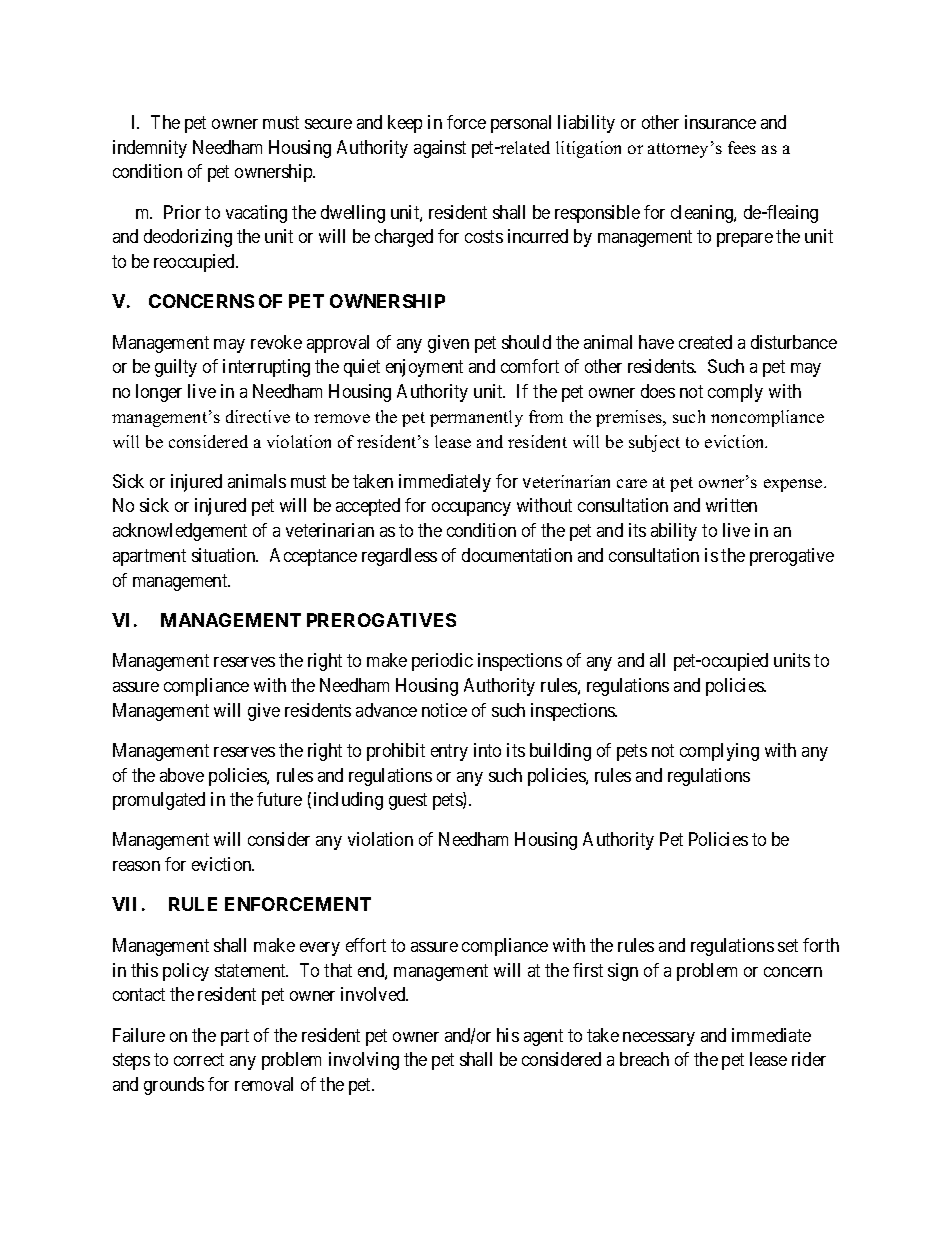 This screenshot has width=952, height=1233. Describe the element at coordinates (742, 147) in the screenshot. I see `fees` at that location.
